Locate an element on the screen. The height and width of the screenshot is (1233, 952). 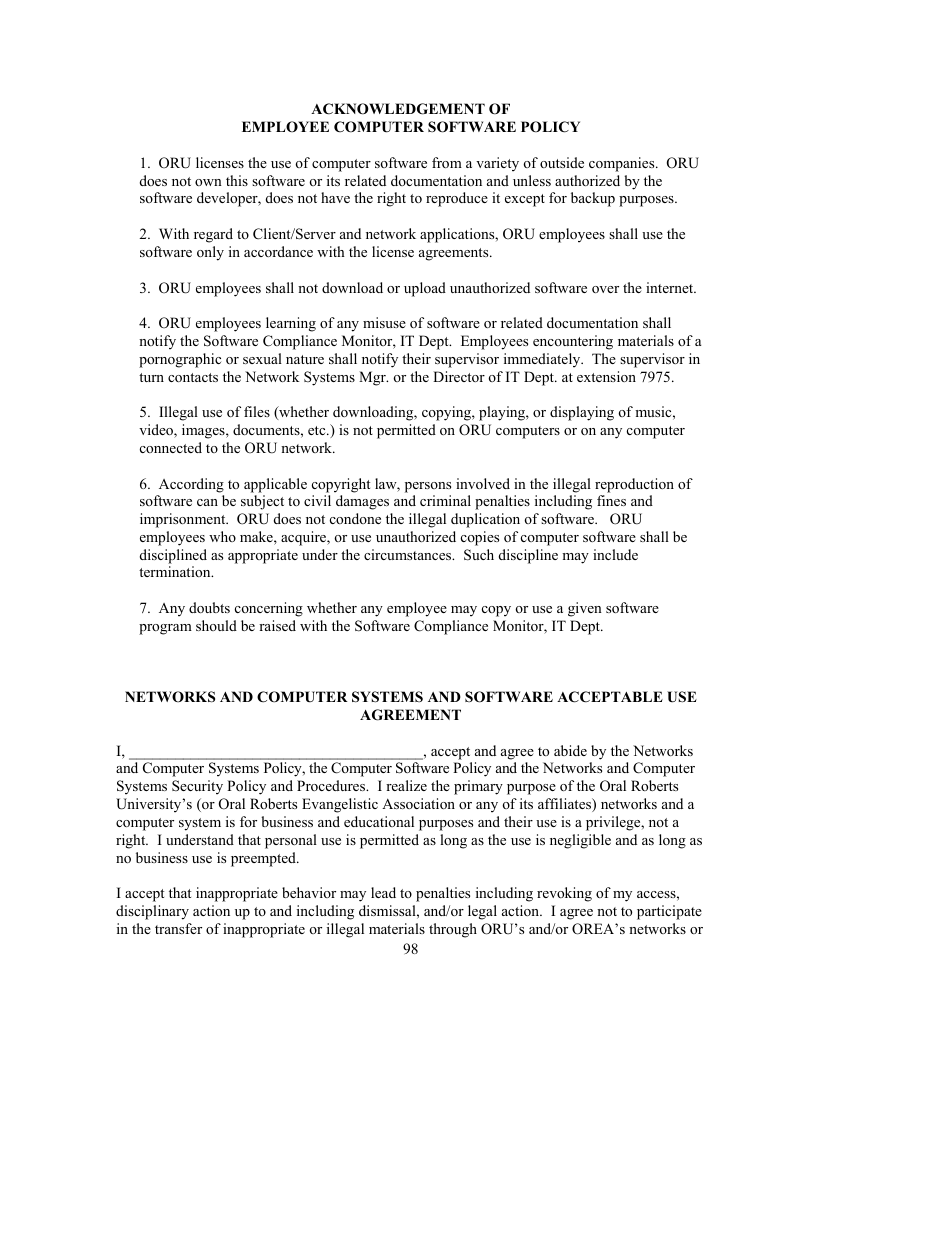
should is located at coordinates (216, 625).
